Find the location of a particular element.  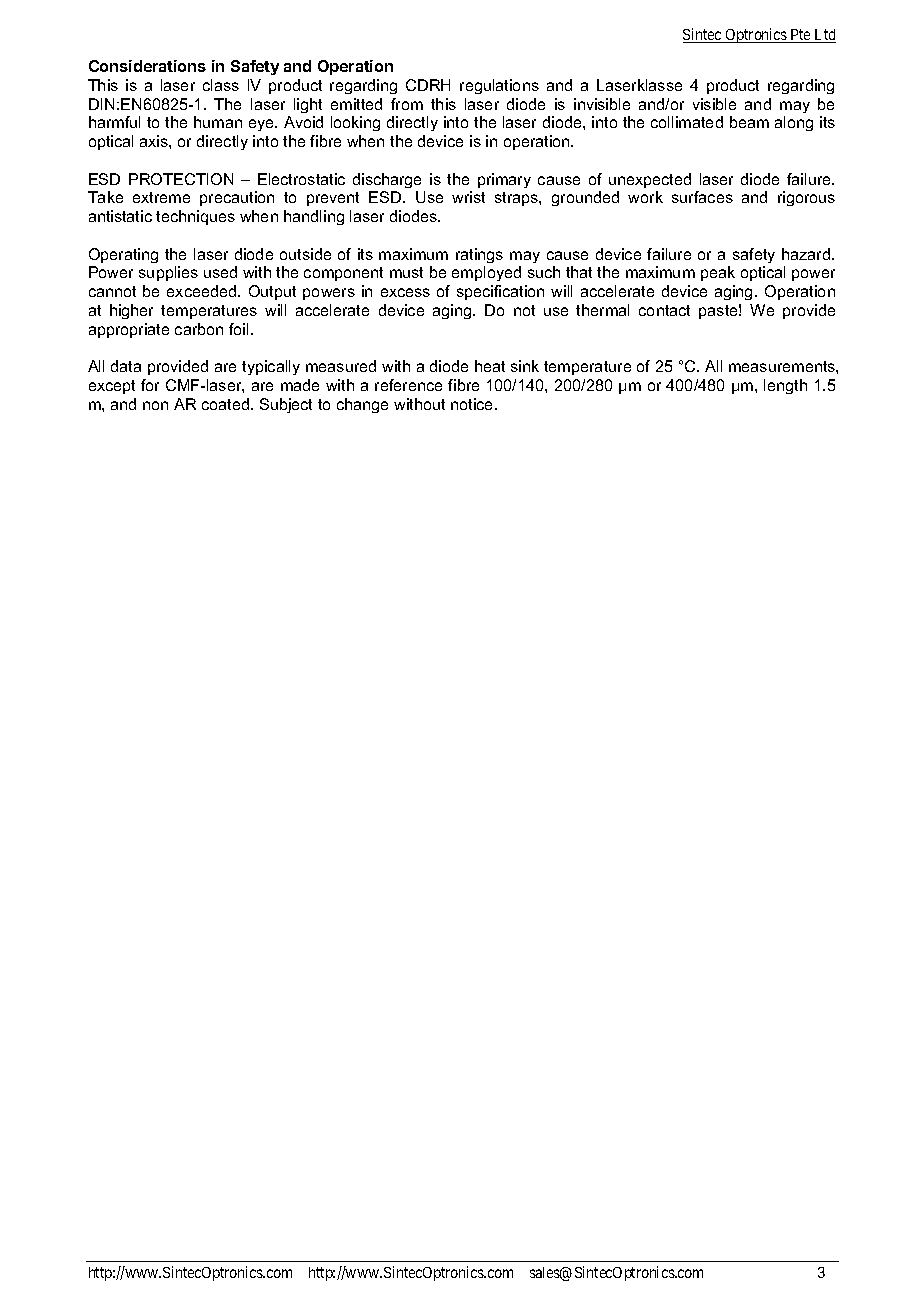

Pte is located at coordinates (801, 36).
